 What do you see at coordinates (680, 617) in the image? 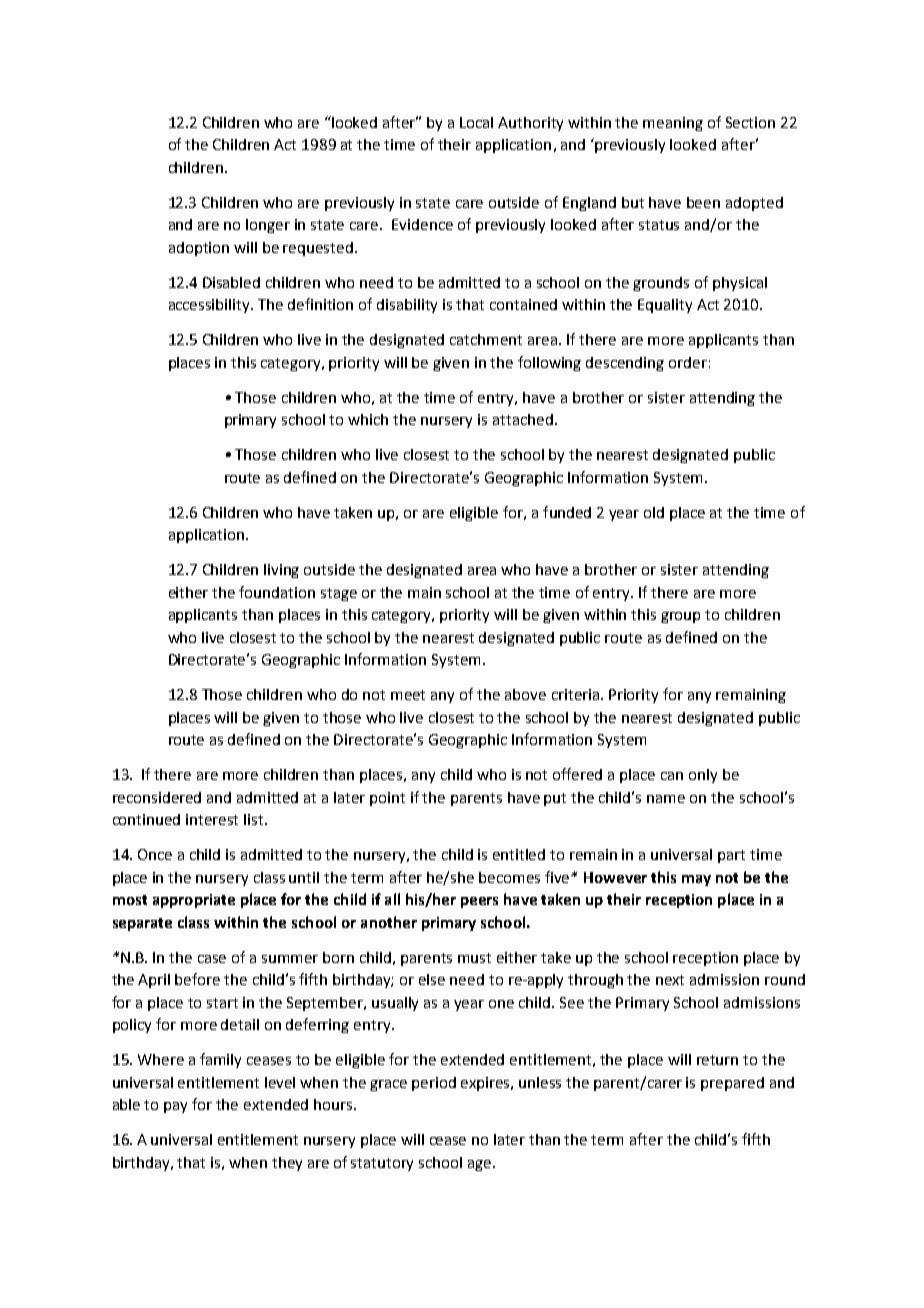
I see `group` at bounding box center [680, 617].
